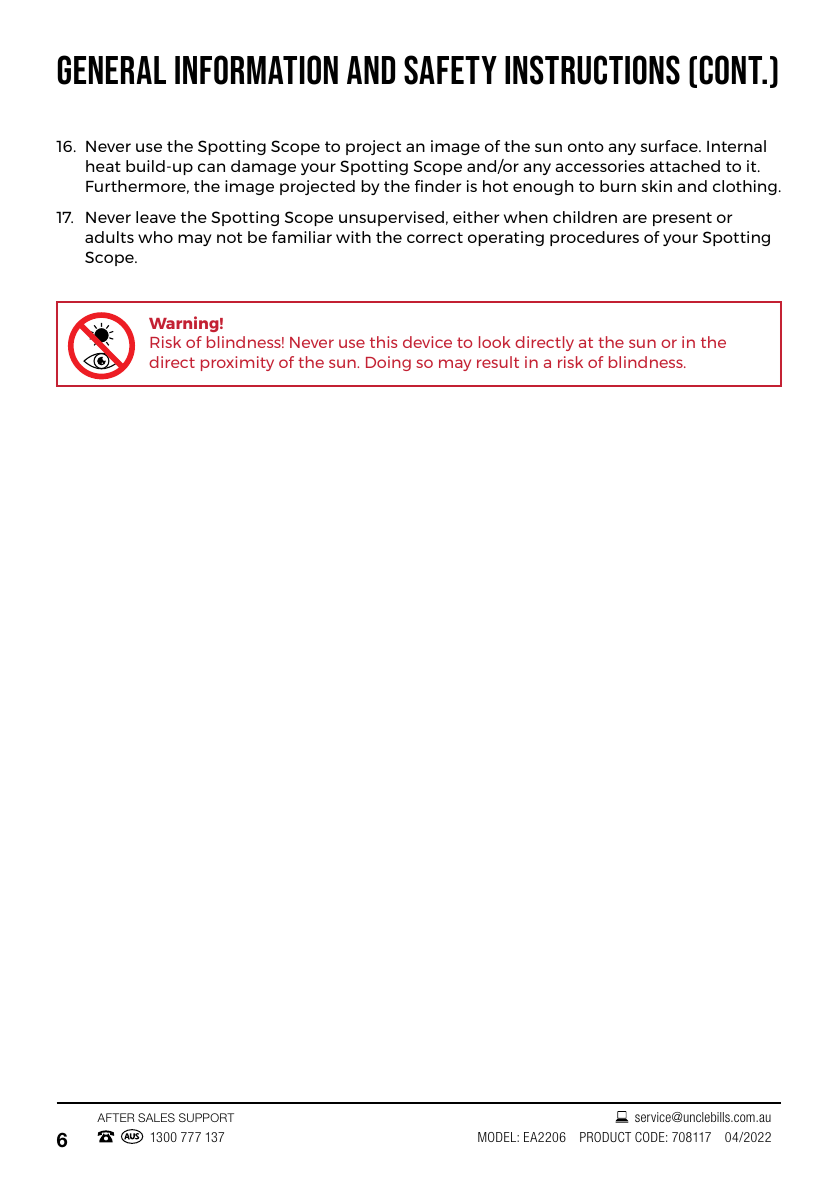  What do you see at coordinates (670, 146) in the screenshot?
I see `surface` at bounding box center [670, 146].
